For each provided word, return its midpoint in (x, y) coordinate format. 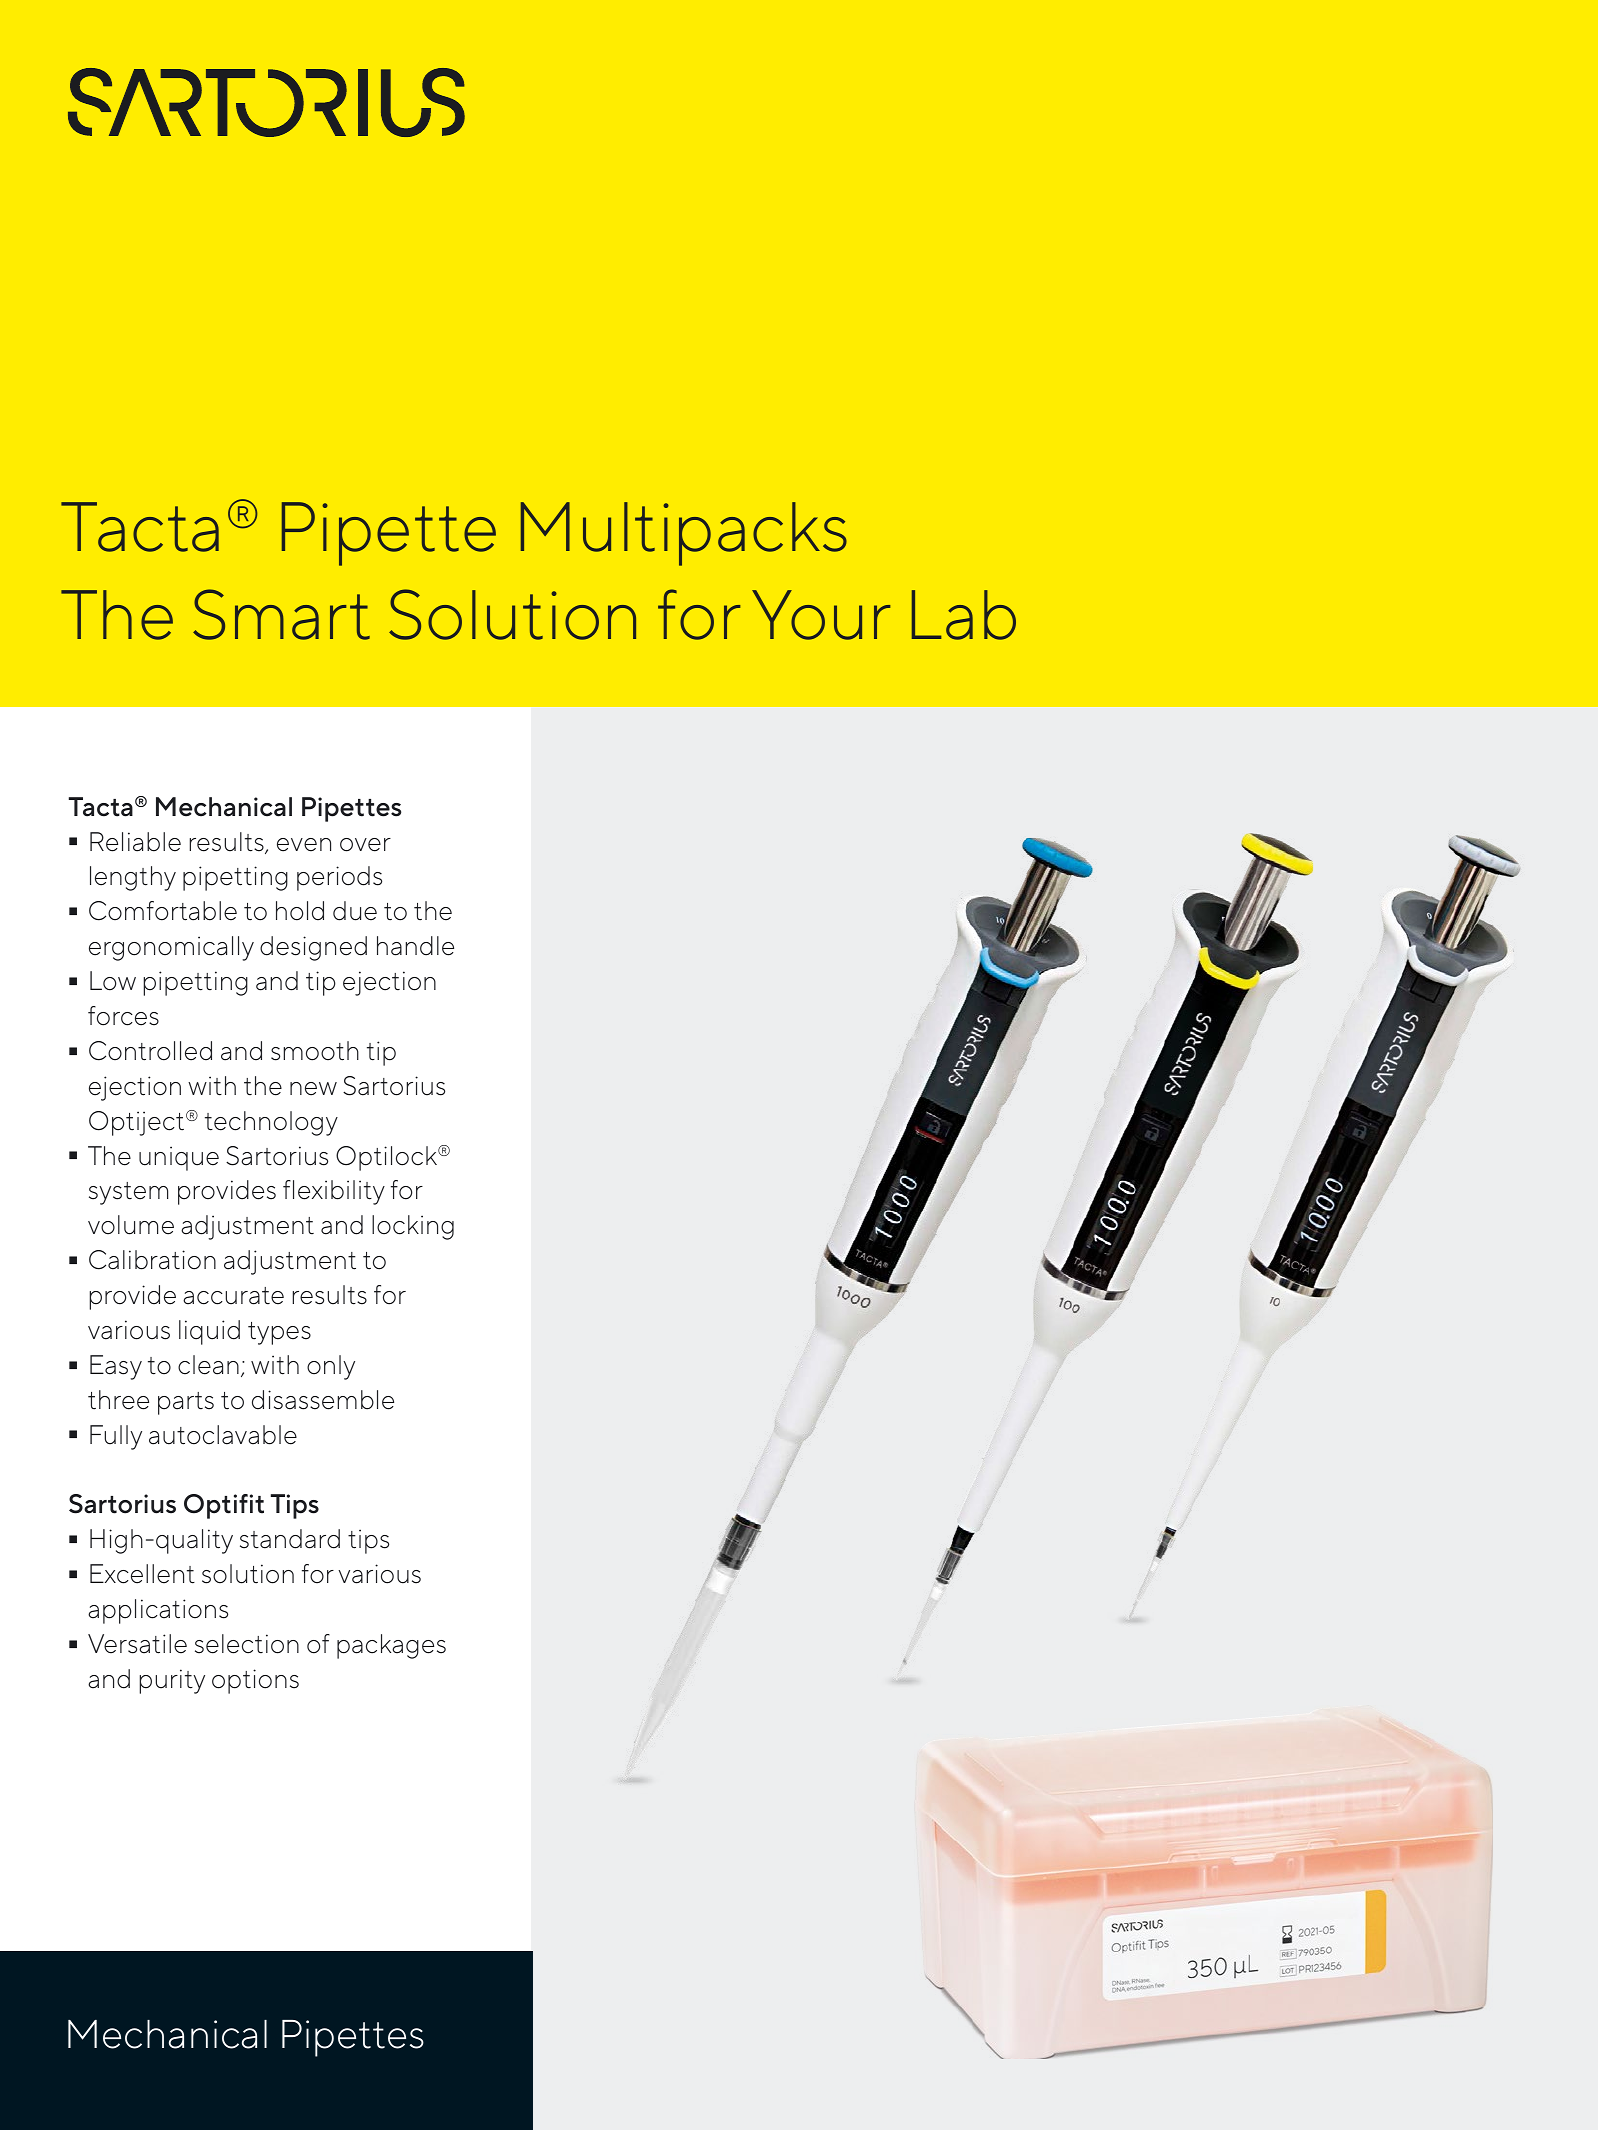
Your (821, 615)
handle (415, 946)
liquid (209, 1332)
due (355, 911)
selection (247, 1644)
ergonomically (171, 948)
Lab (964, 615)
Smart (281, 614)
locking (413, 1227)
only (331, 1367)
